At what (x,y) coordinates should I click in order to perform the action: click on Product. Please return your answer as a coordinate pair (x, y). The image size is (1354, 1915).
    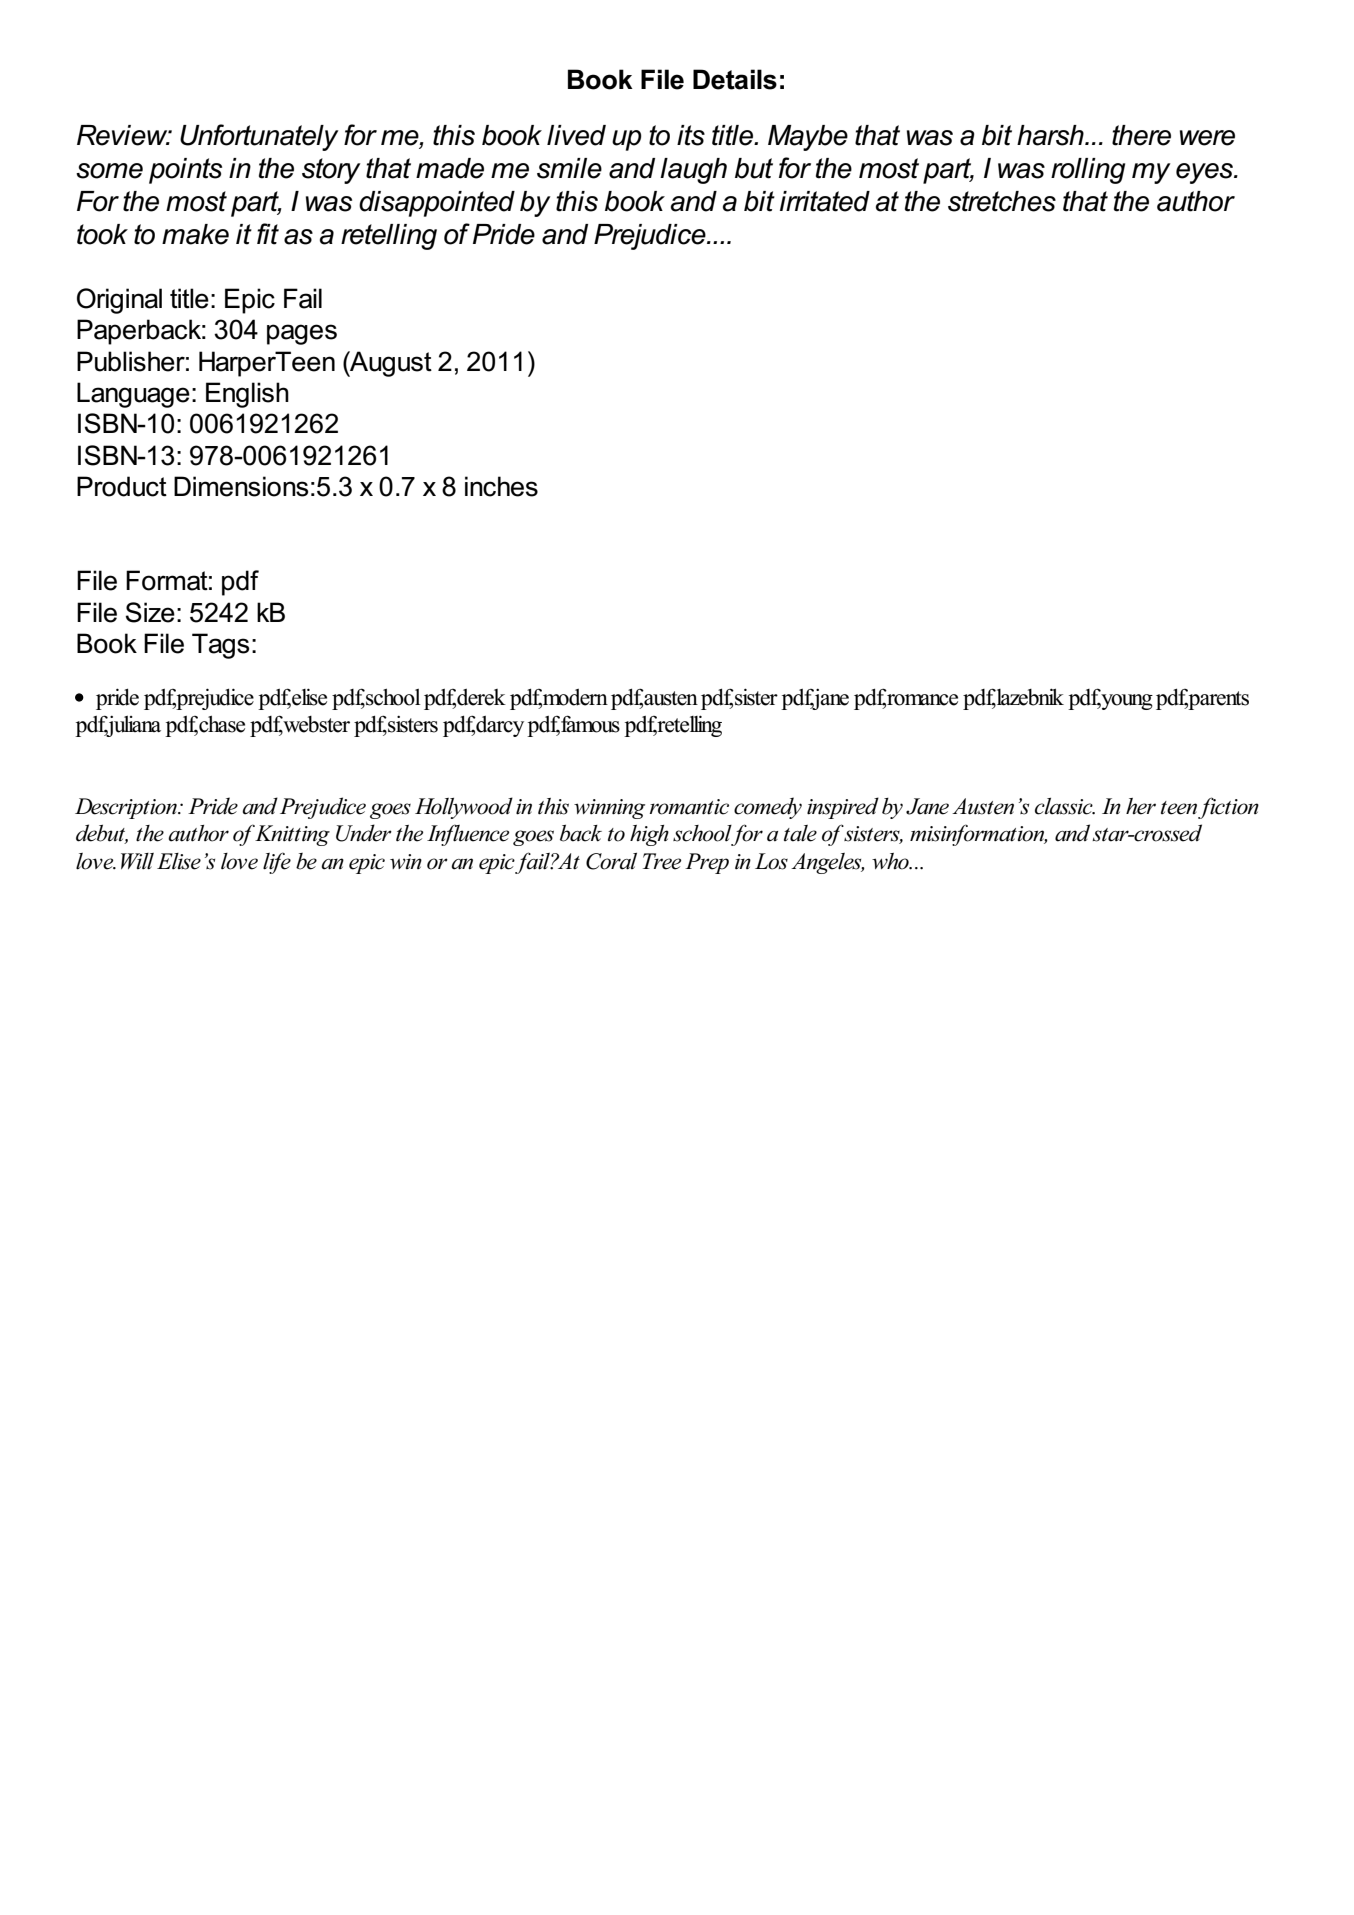
    Looking at the image, I should click on (122, 486).
